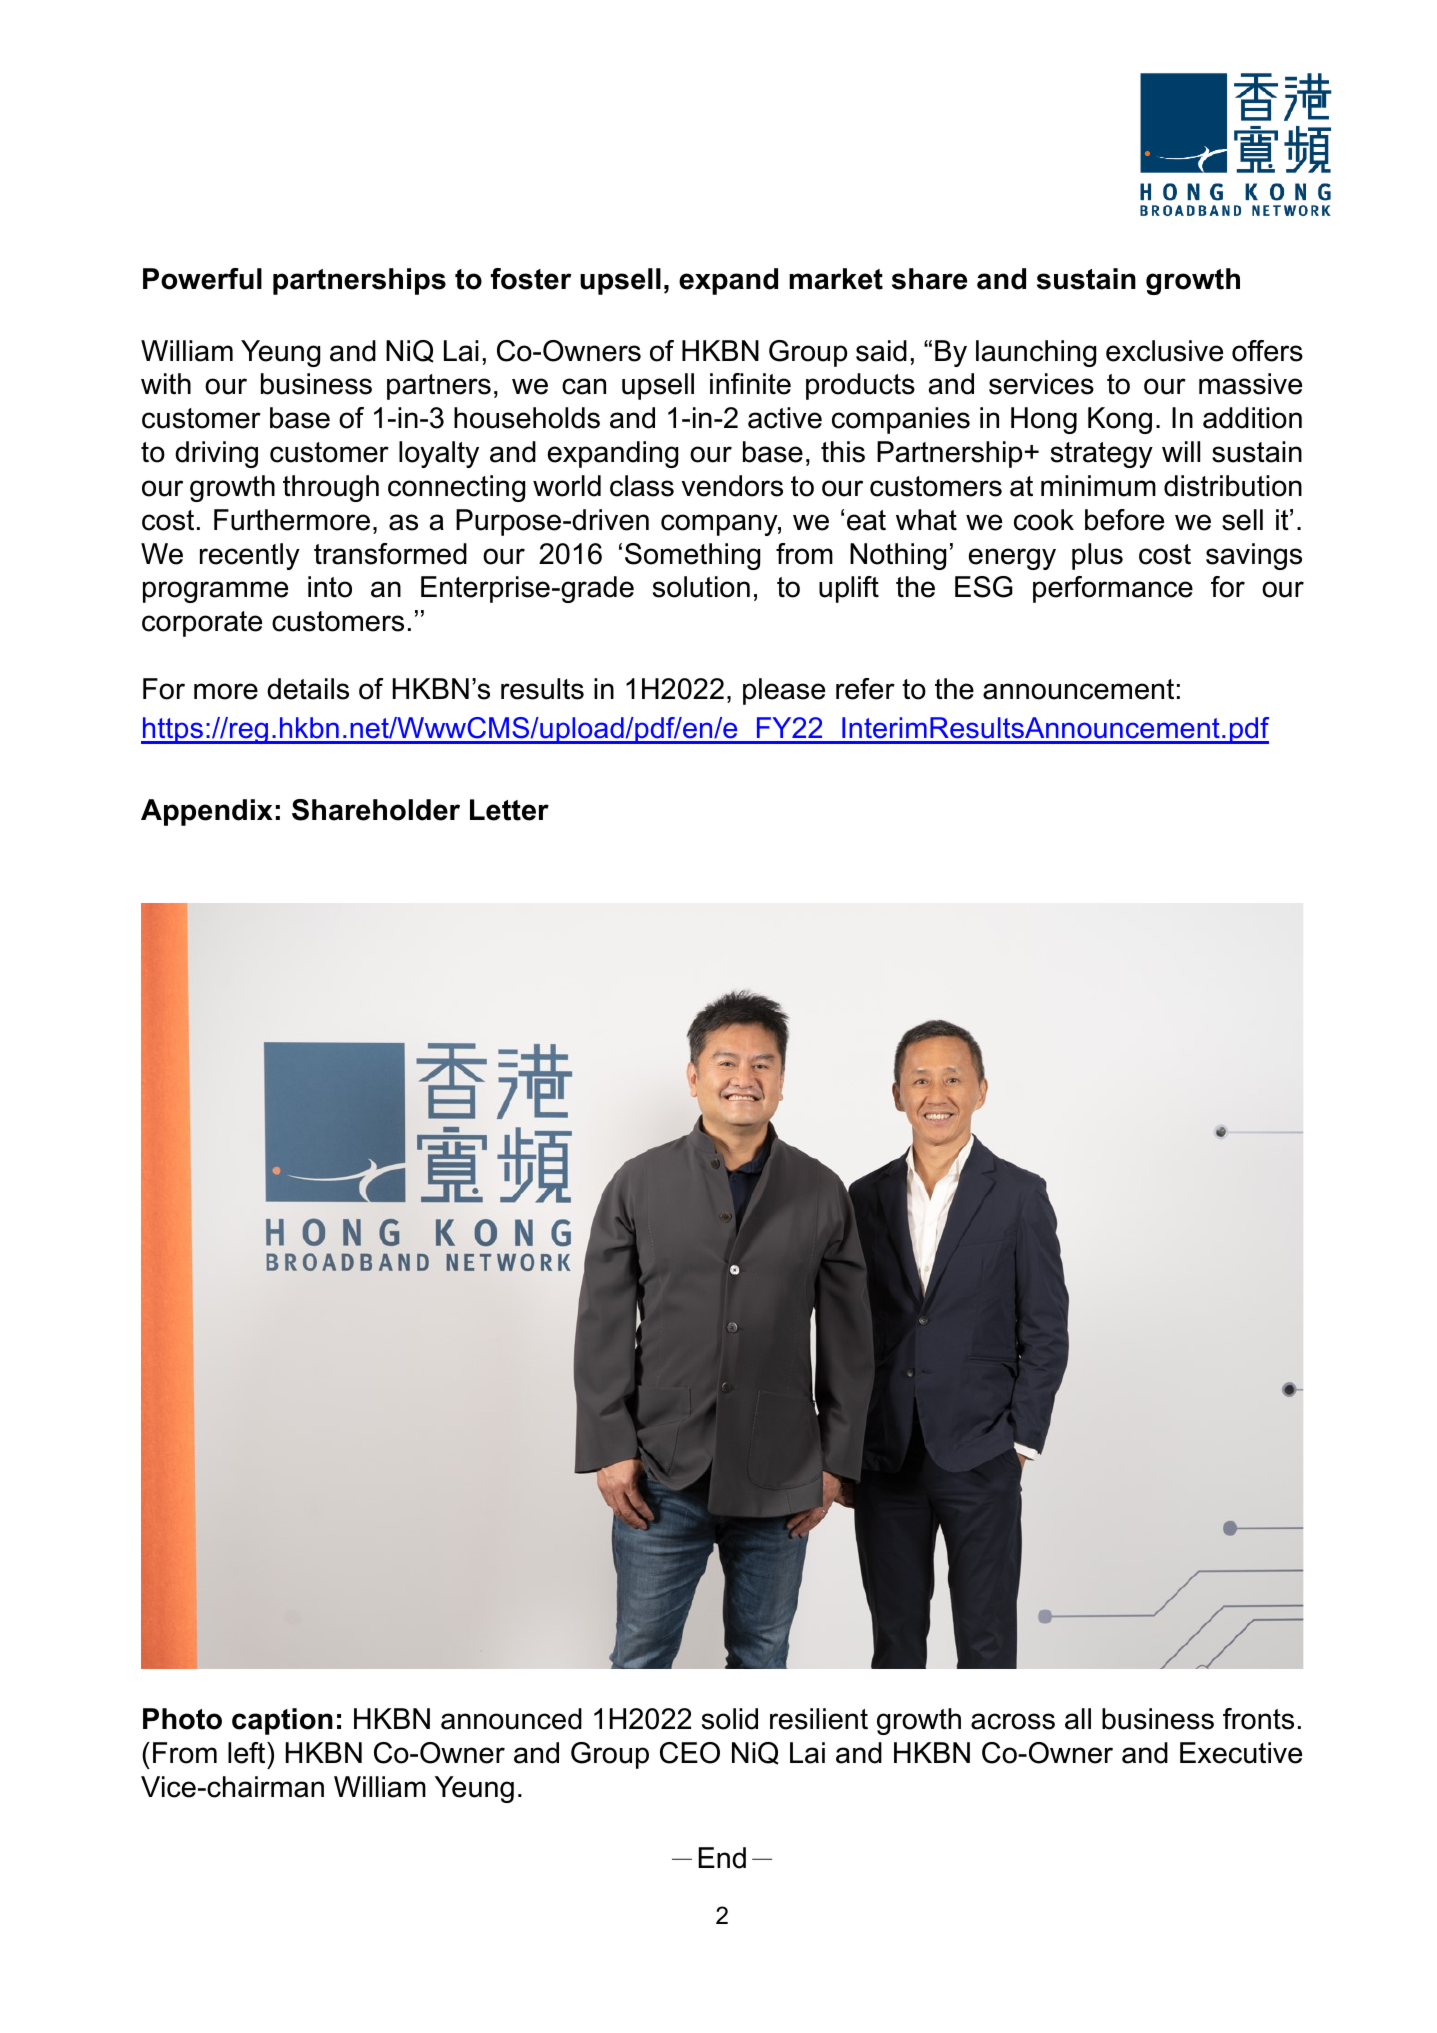  Describe the element at coordinates (207, 812) in the page. I see `Appendix` at that location.
